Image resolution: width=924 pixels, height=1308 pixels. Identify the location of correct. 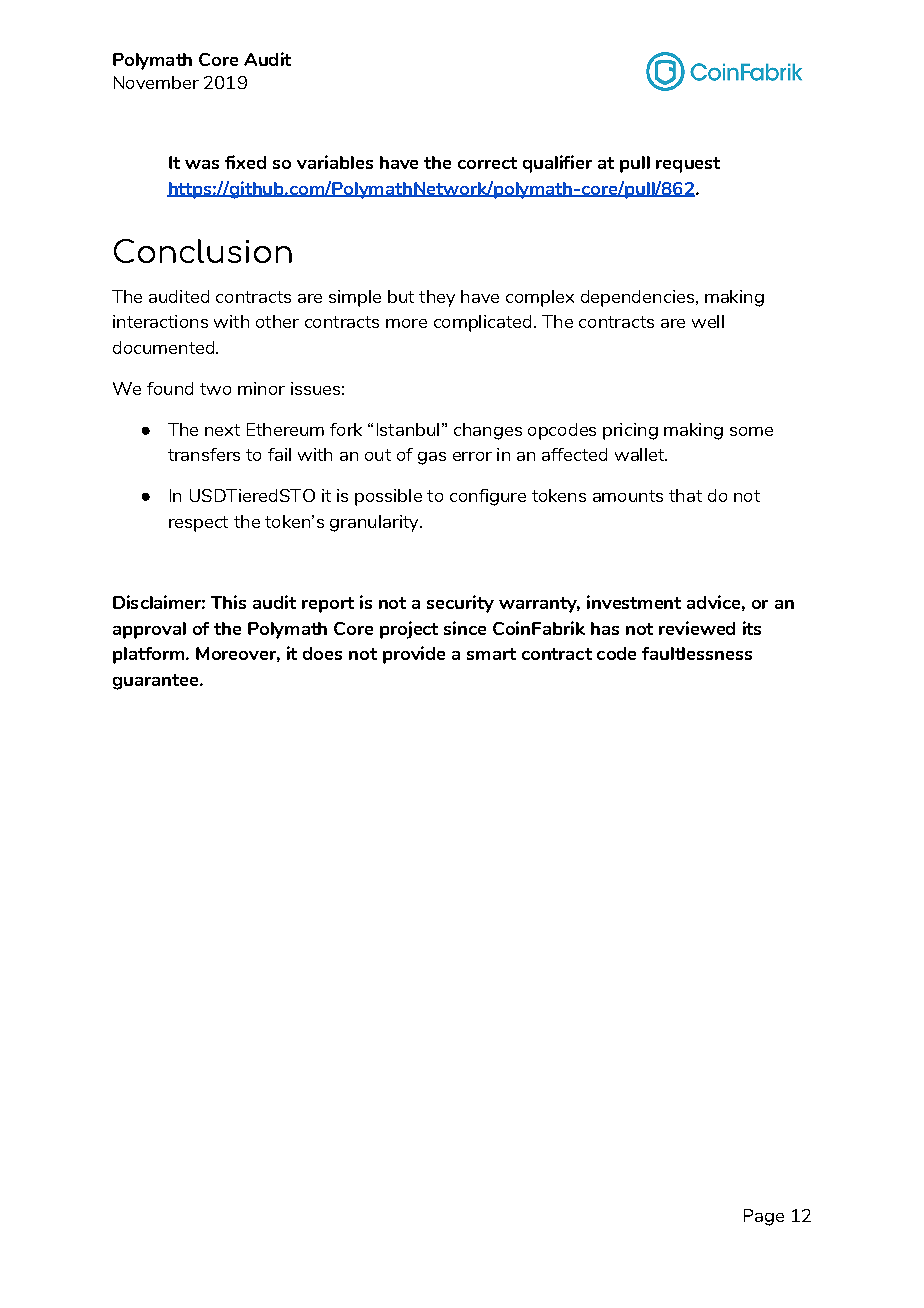
(487, 163).
